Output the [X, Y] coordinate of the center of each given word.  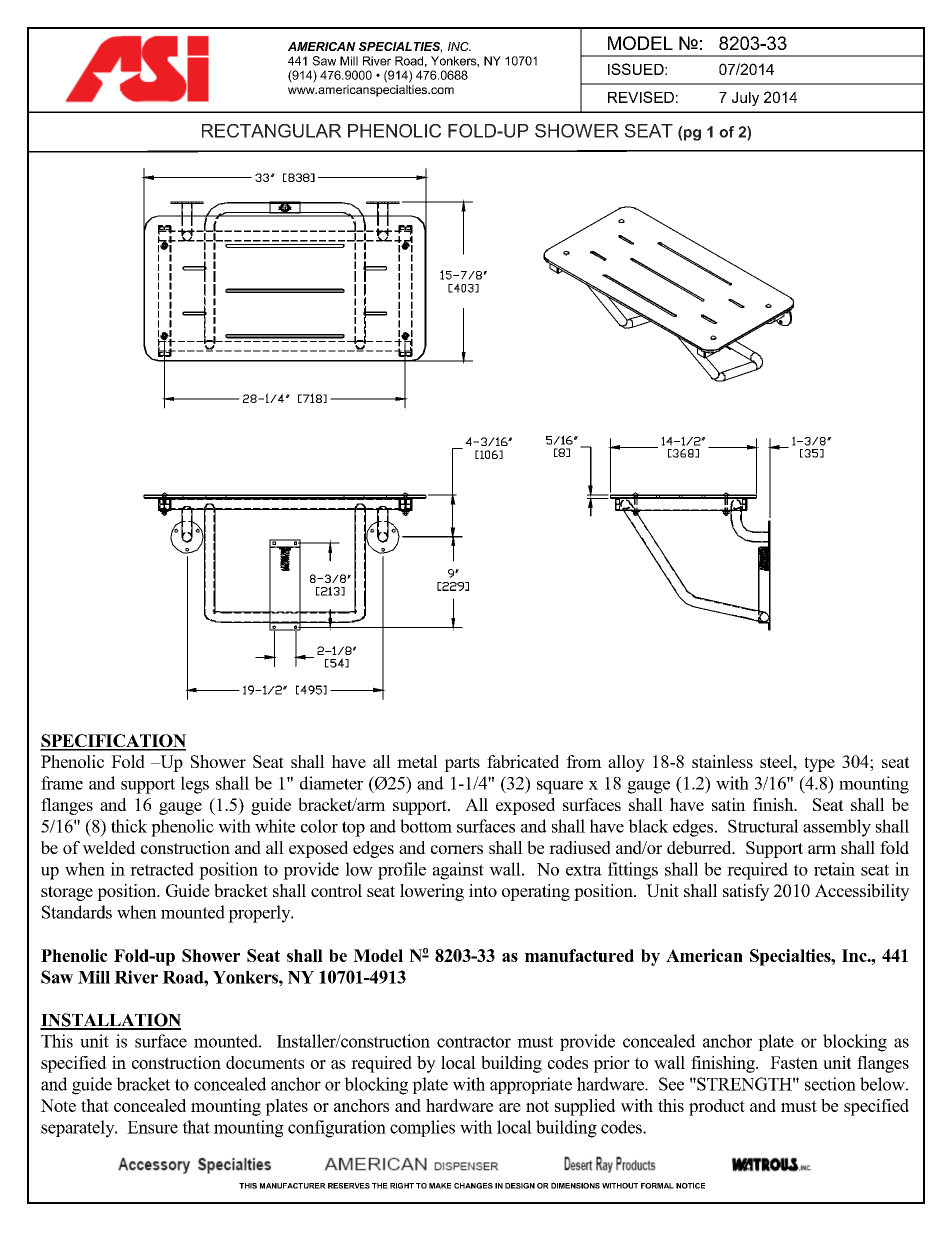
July [745, 99]
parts [462, 764]
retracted [162, 869]
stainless [722, 761]
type [819, 764]
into [483, 890]
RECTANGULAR [272, 131]
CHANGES [473, 1186]
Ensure [152, 1127]
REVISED [641, 97]
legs [195, 785]
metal [417, 761]
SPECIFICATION [113, 742]
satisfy [746, 892]
